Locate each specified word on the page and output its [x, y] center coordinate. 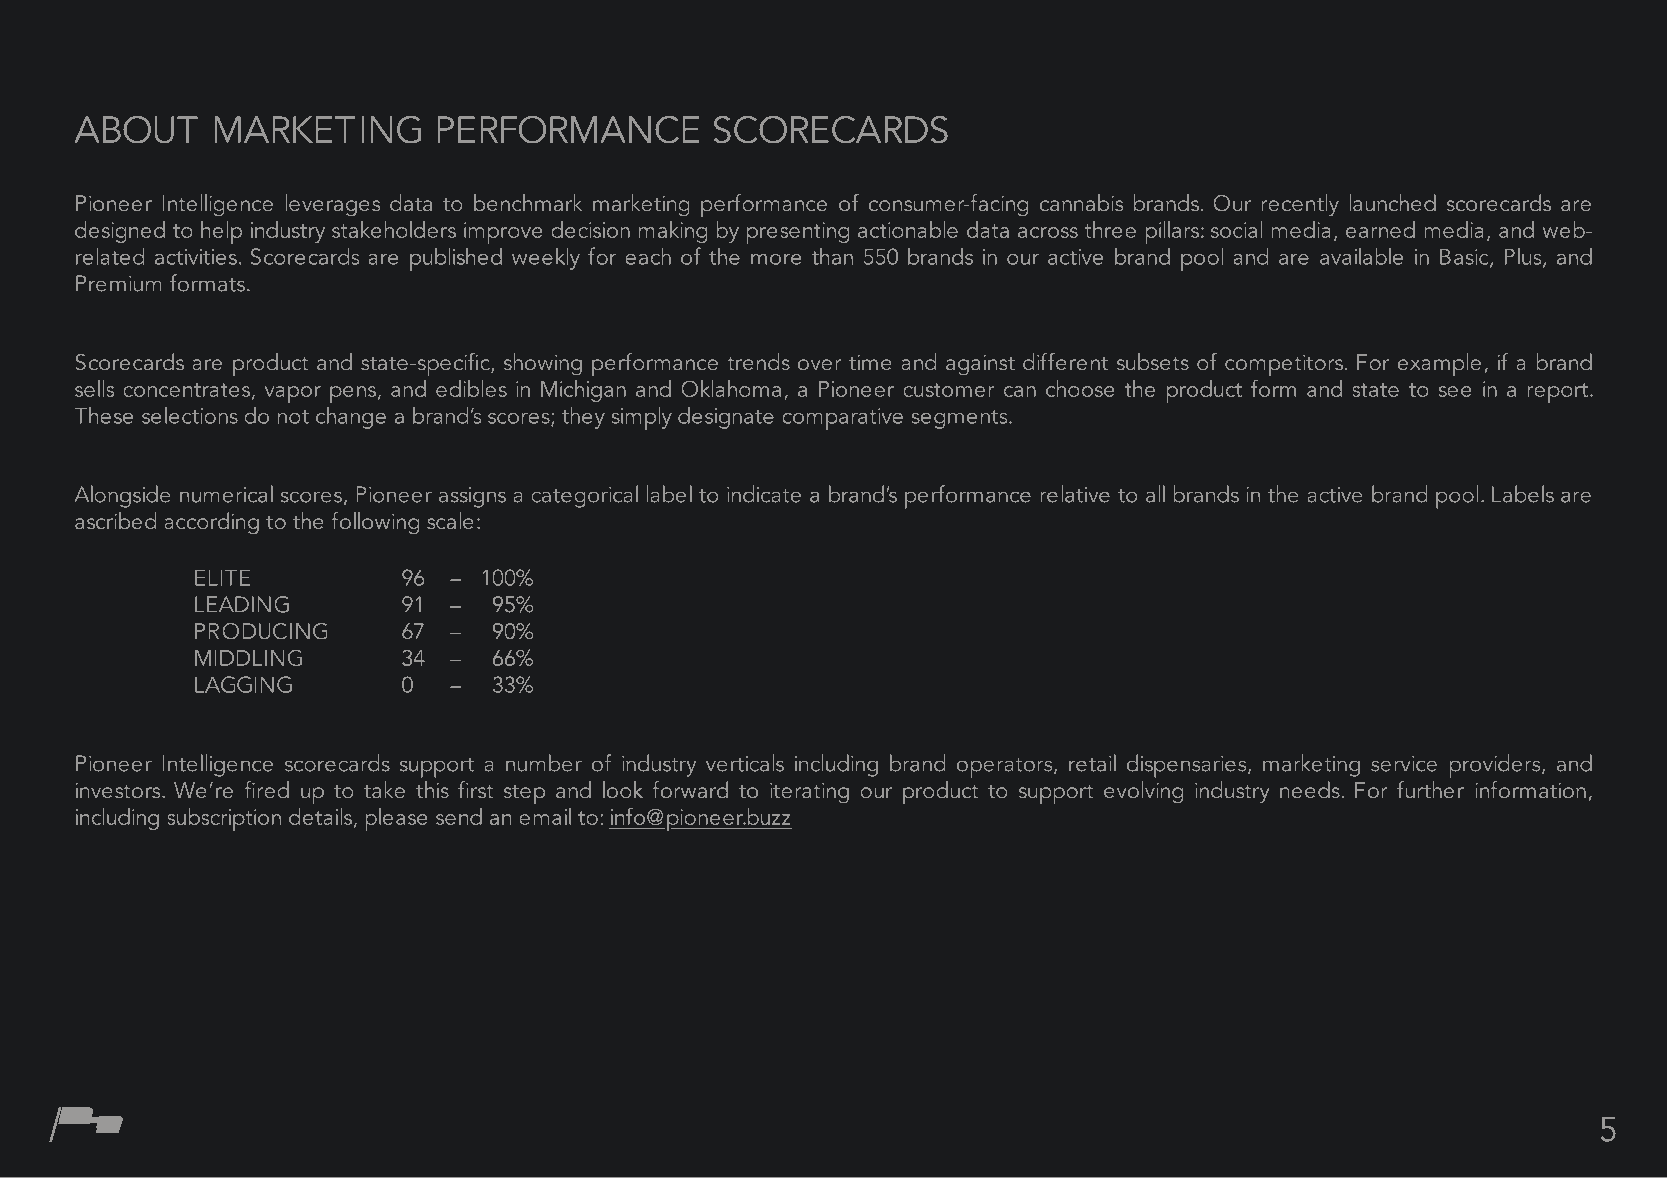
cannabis [1081, 202]
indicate [764, 494]
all [1155, 494]
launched [1393, 202]
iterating [809, 792]
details [322, 817]
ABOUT [136, 130]
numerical [226, 494]
